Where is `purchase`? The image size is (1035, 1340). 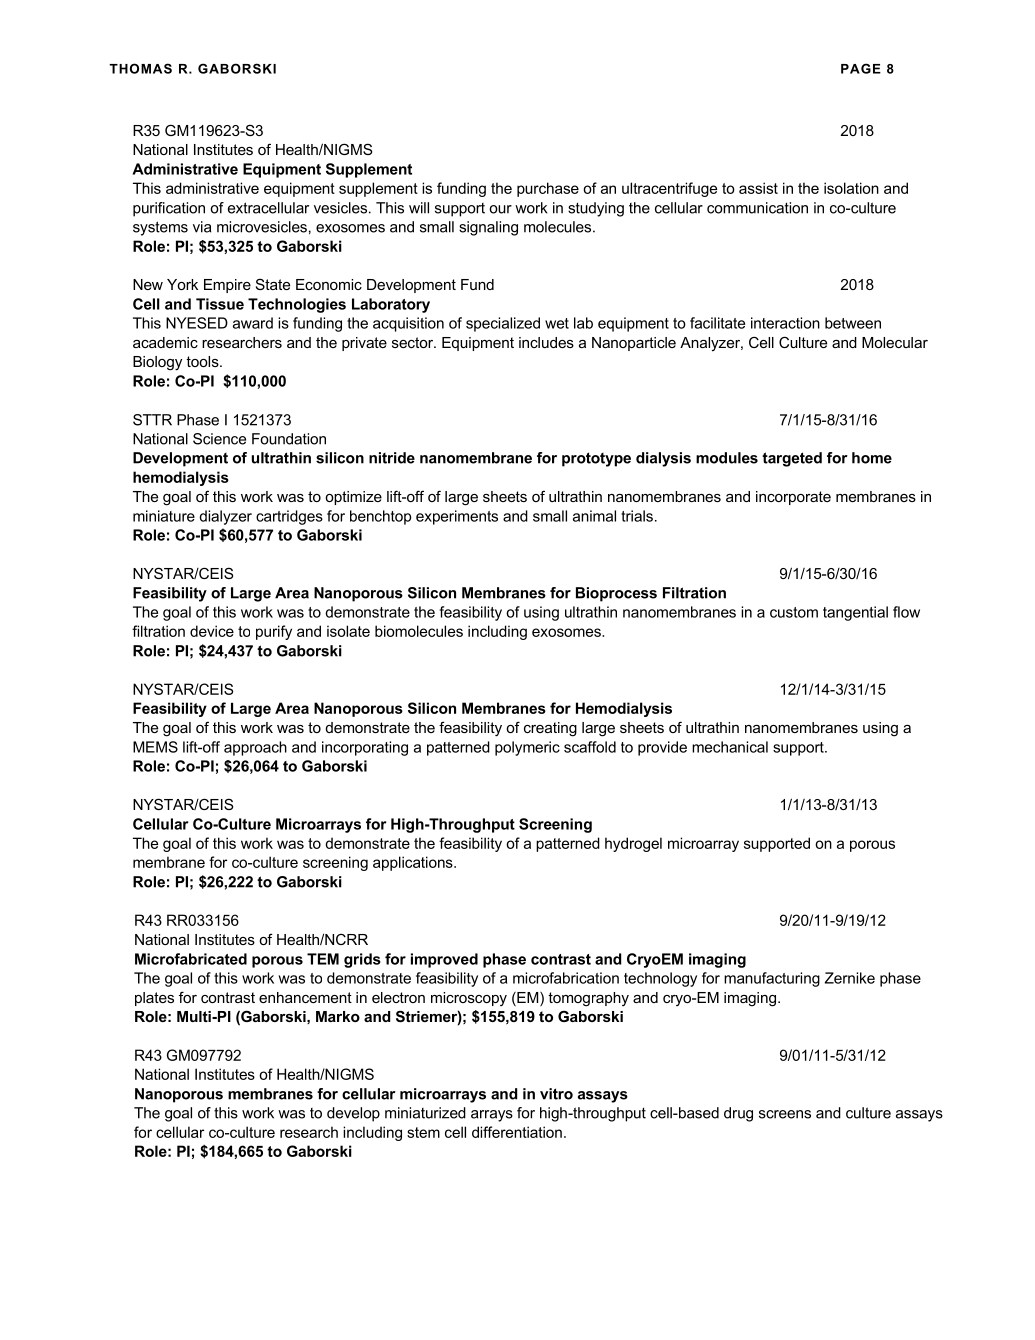 purchase is located at coordinates (548, 189).
